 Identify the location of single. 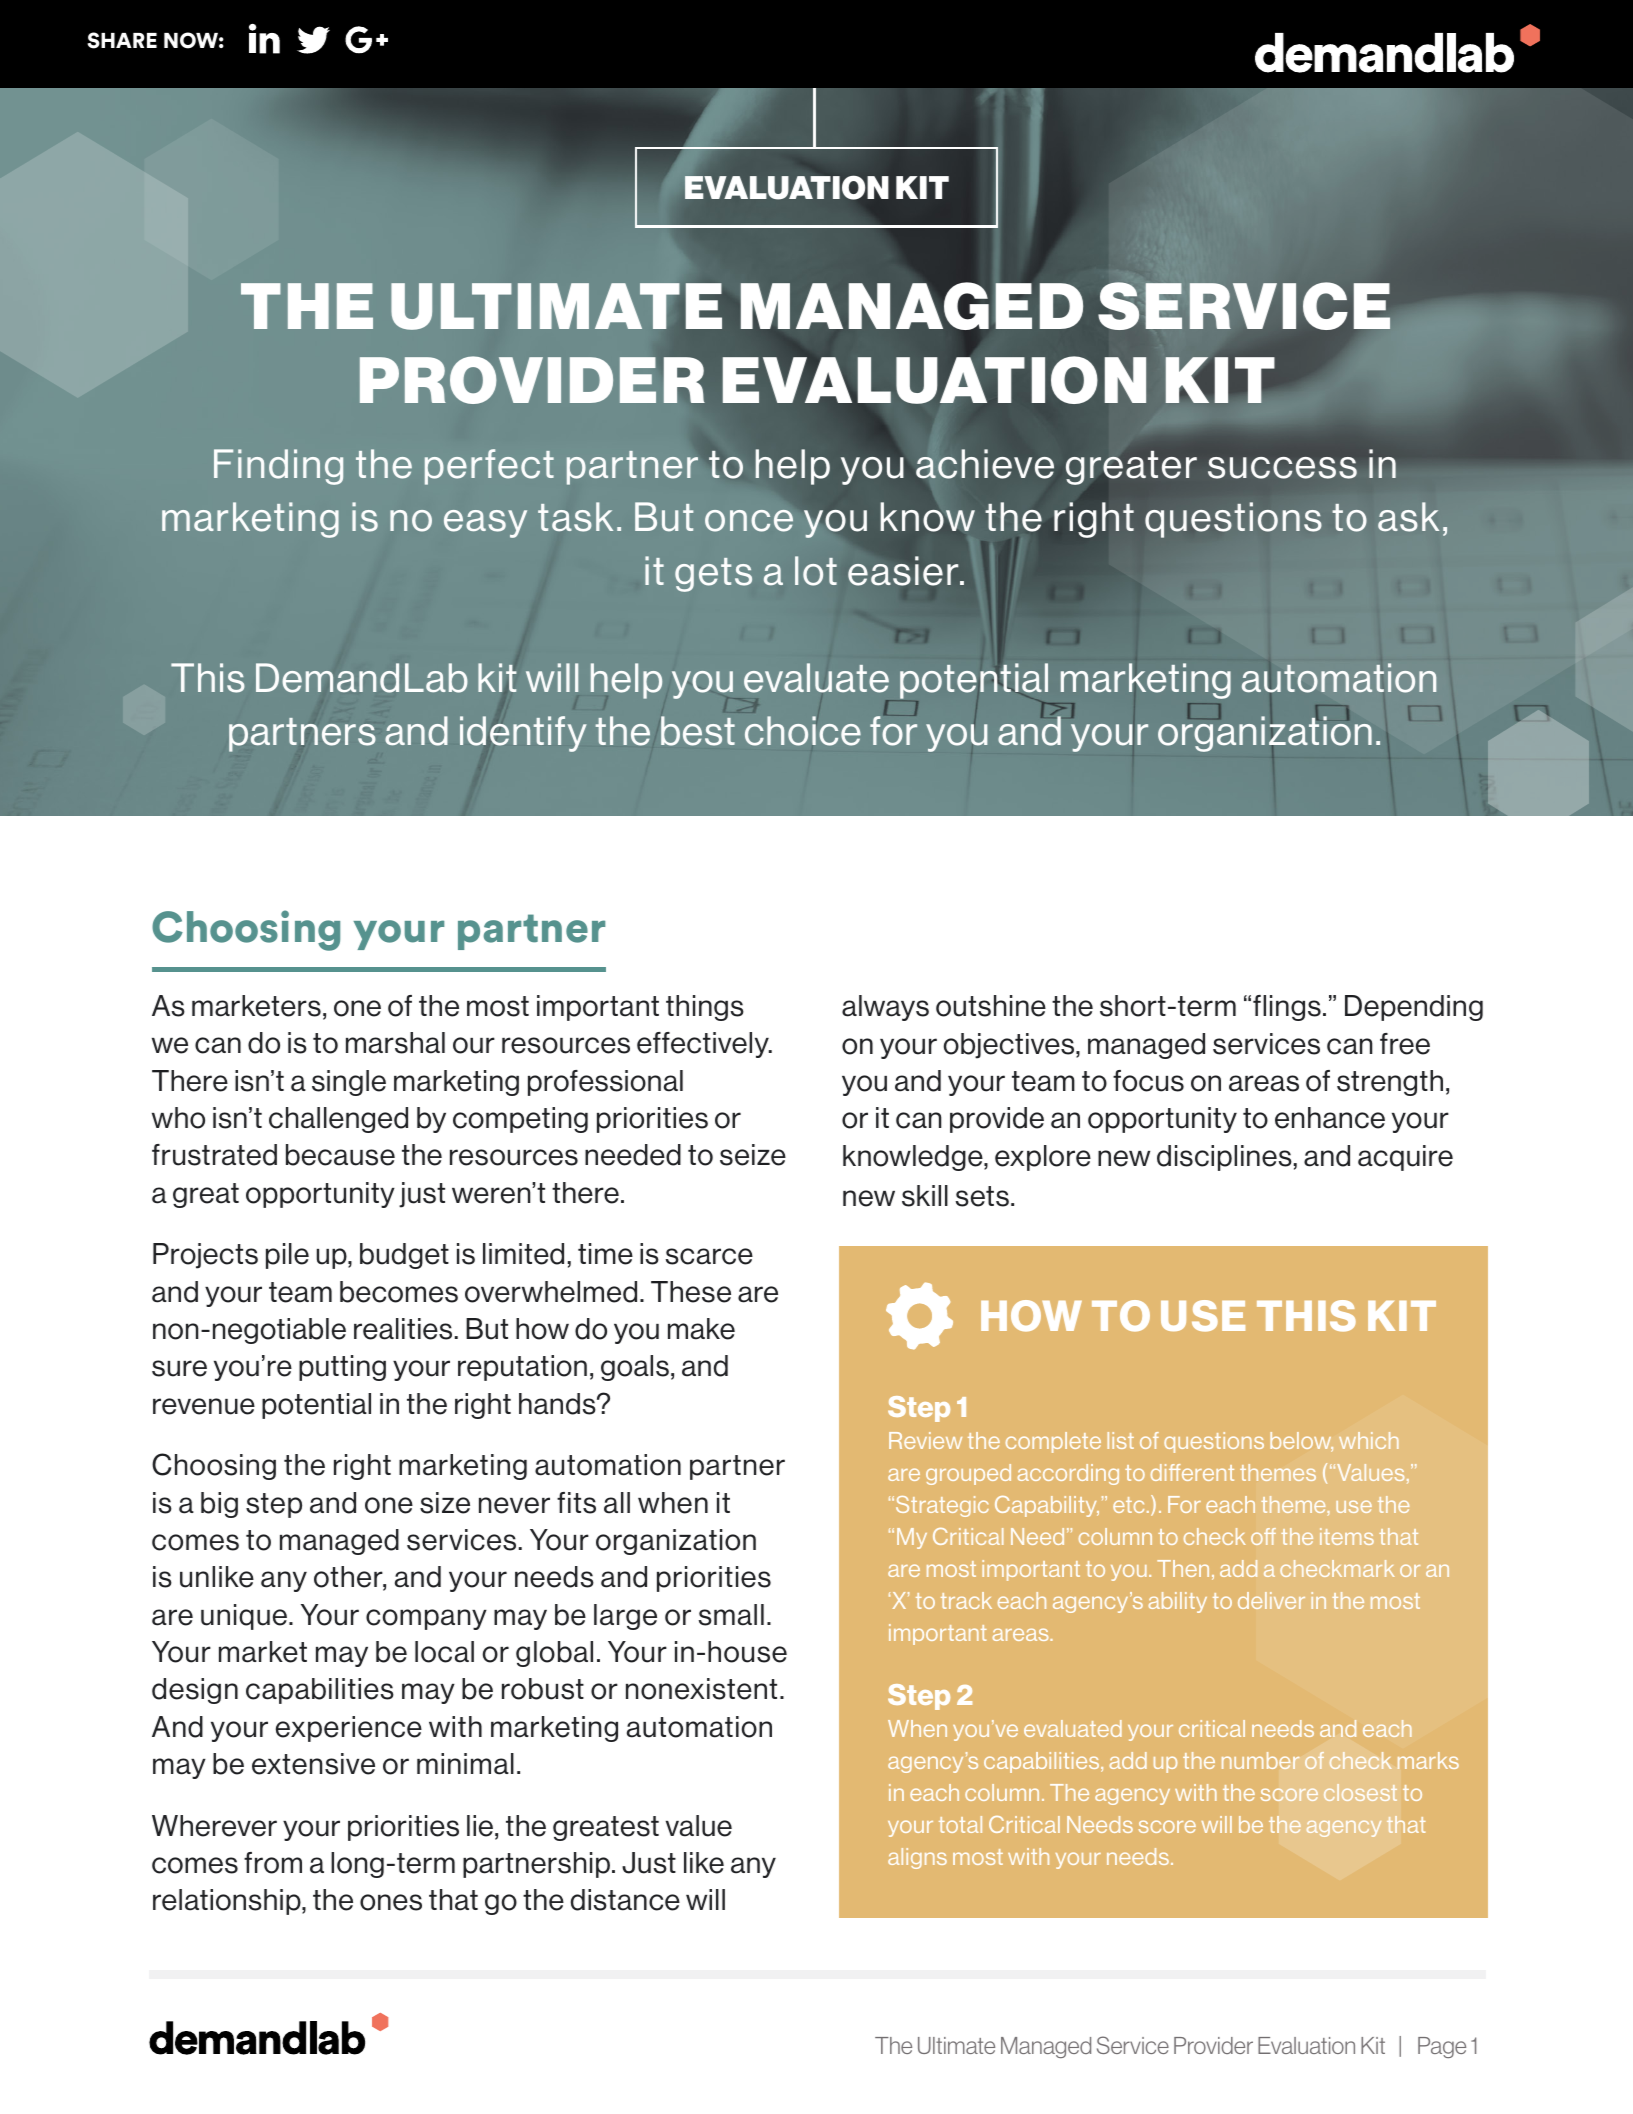
(349, 1083).
